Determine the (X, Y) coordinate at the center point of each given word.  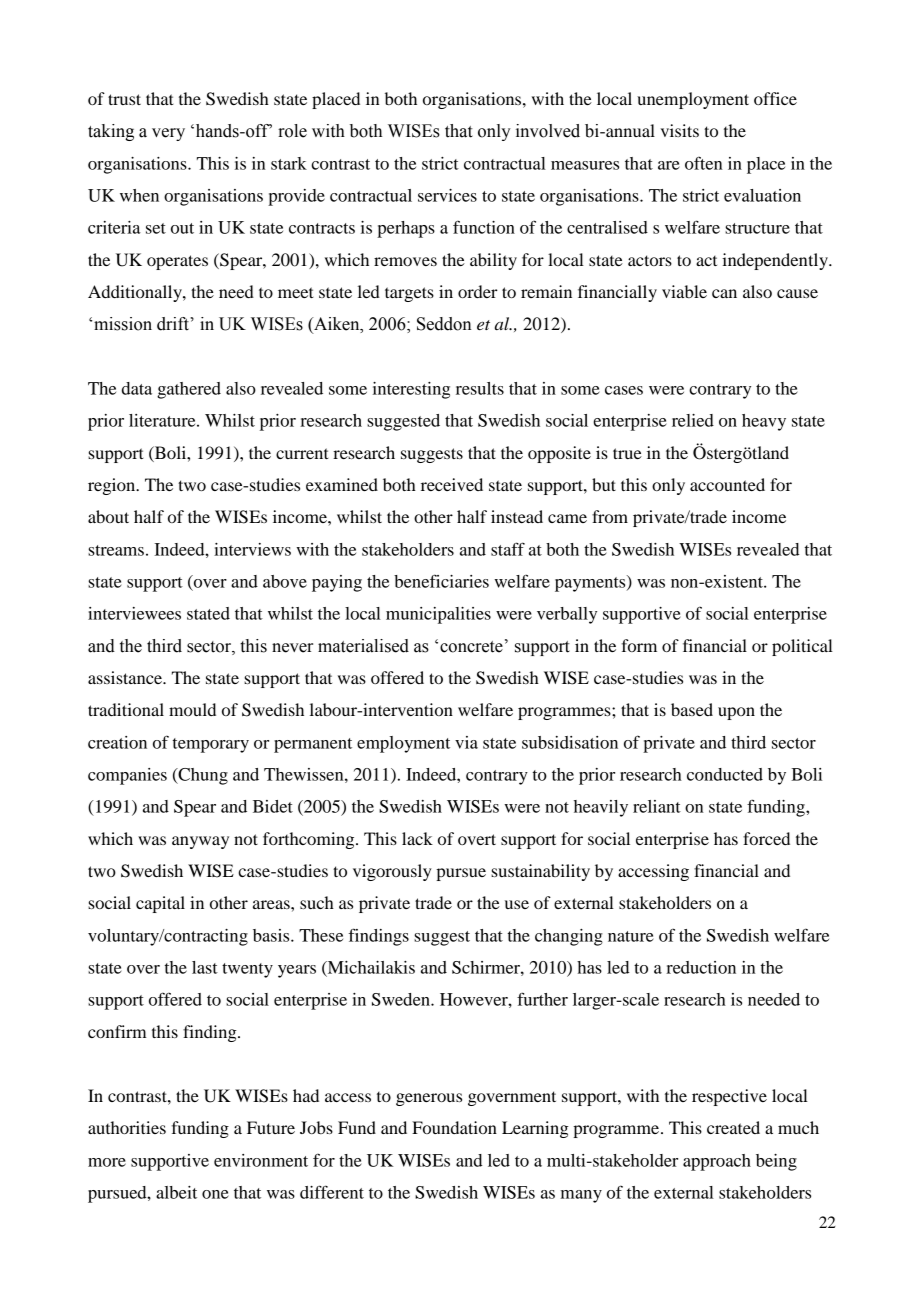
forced (766, 838)
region (113, 486)
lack (417, 838)
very (168, 134)
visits (680, 130)
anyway (200, 842)
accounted (727, 484)
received (452, 484)
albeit (176, 1192)
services (447, 195)
